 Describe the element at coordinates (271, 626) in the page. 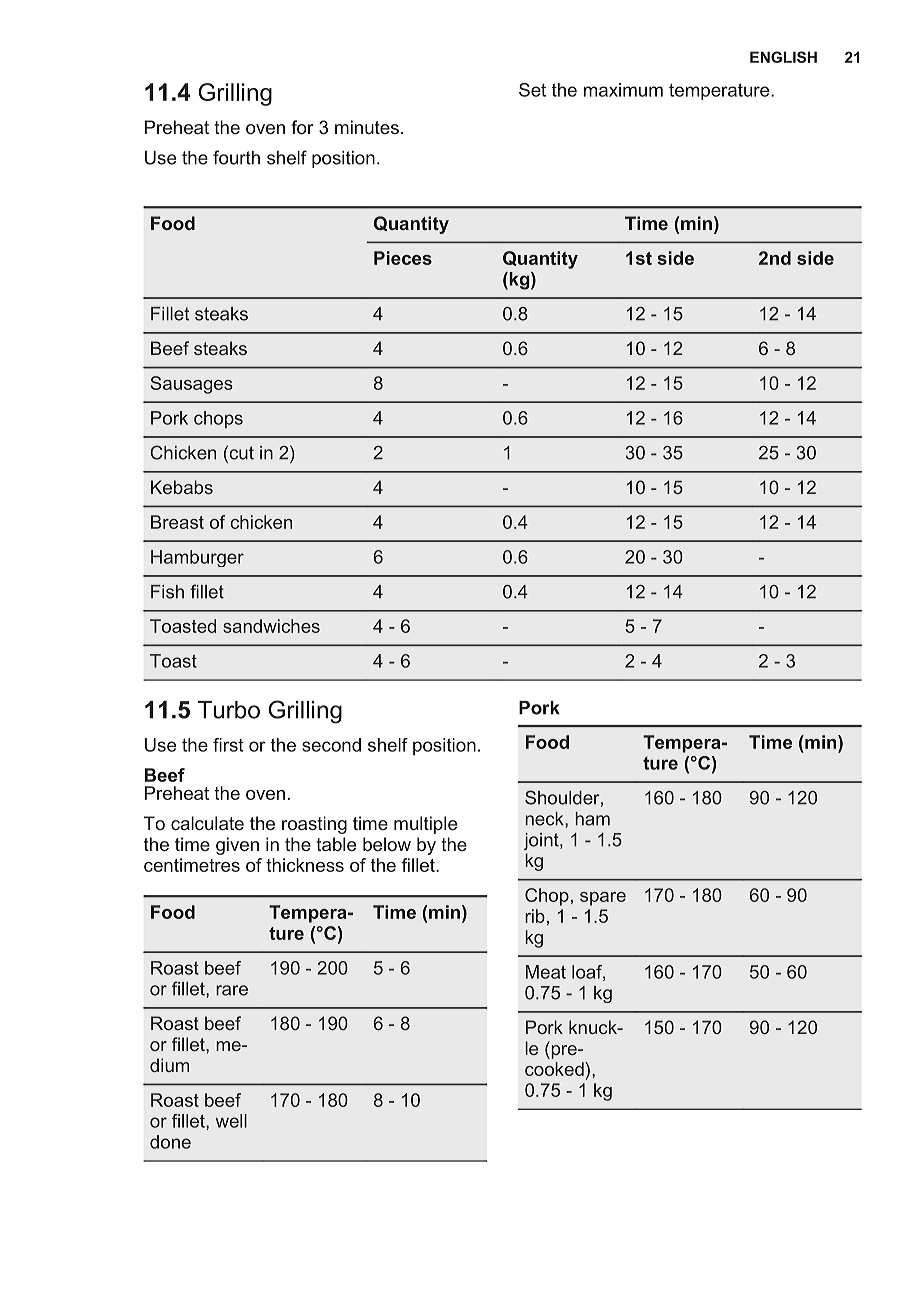

I see `sandwiches` at that location.
